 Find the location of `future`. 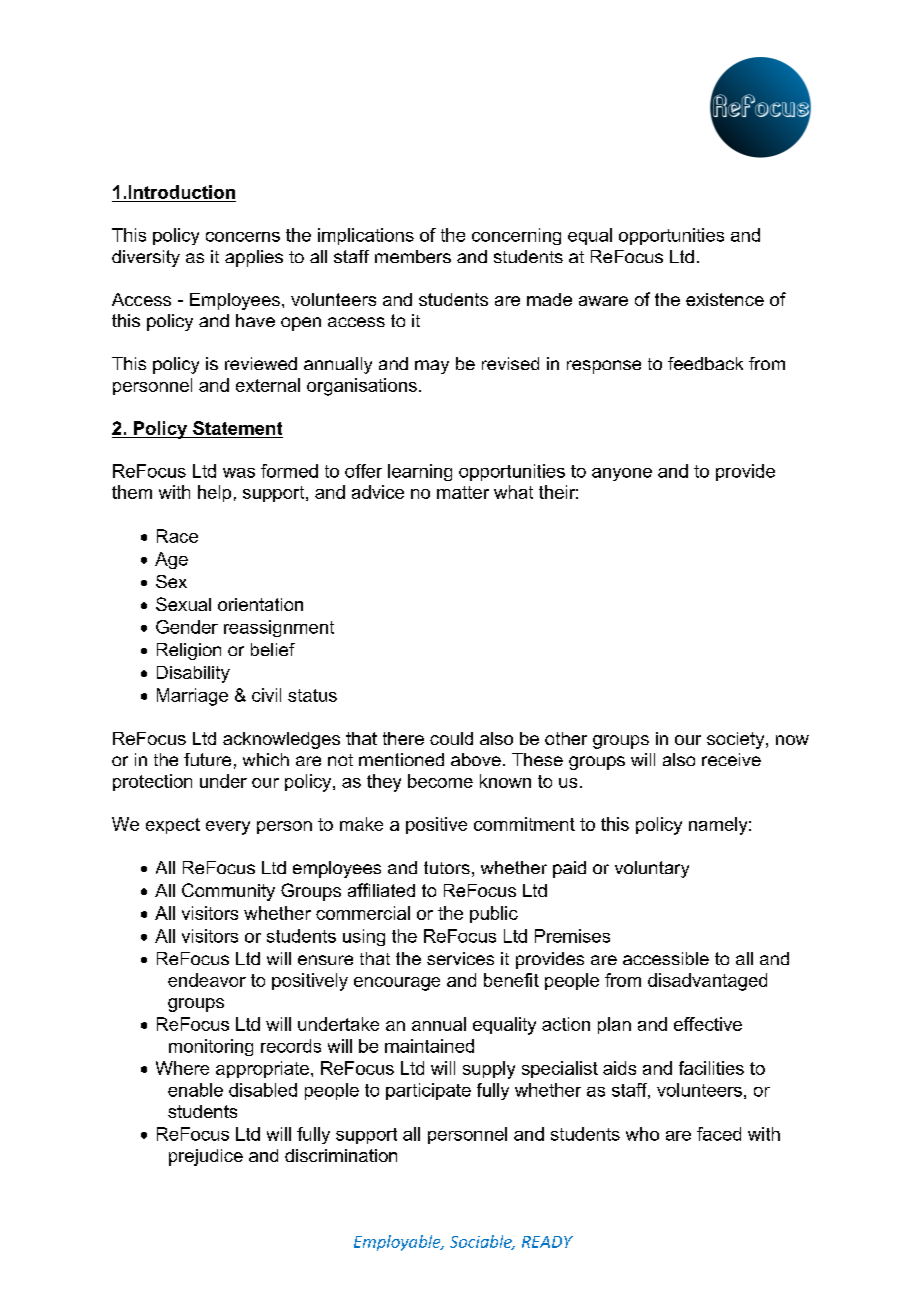

future is located at coordinates (207, 759).
